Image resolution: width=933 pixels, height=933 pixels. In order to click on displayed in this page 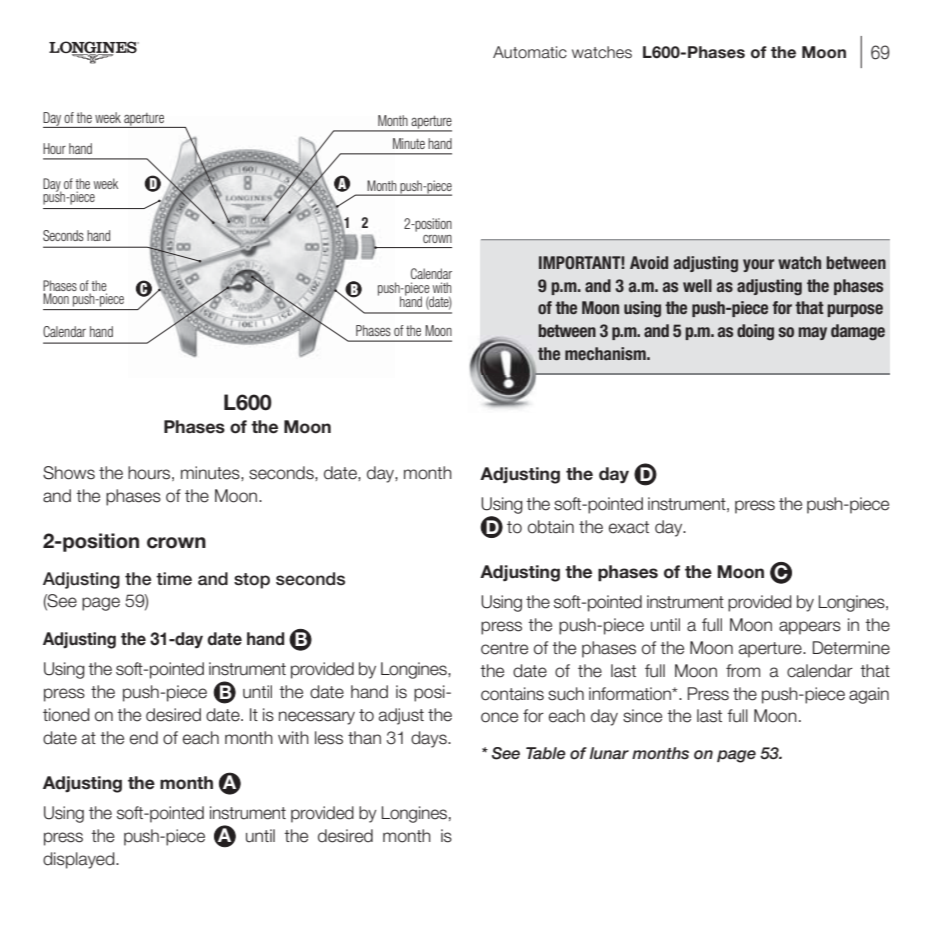, I will do `click(80, 860)`.
